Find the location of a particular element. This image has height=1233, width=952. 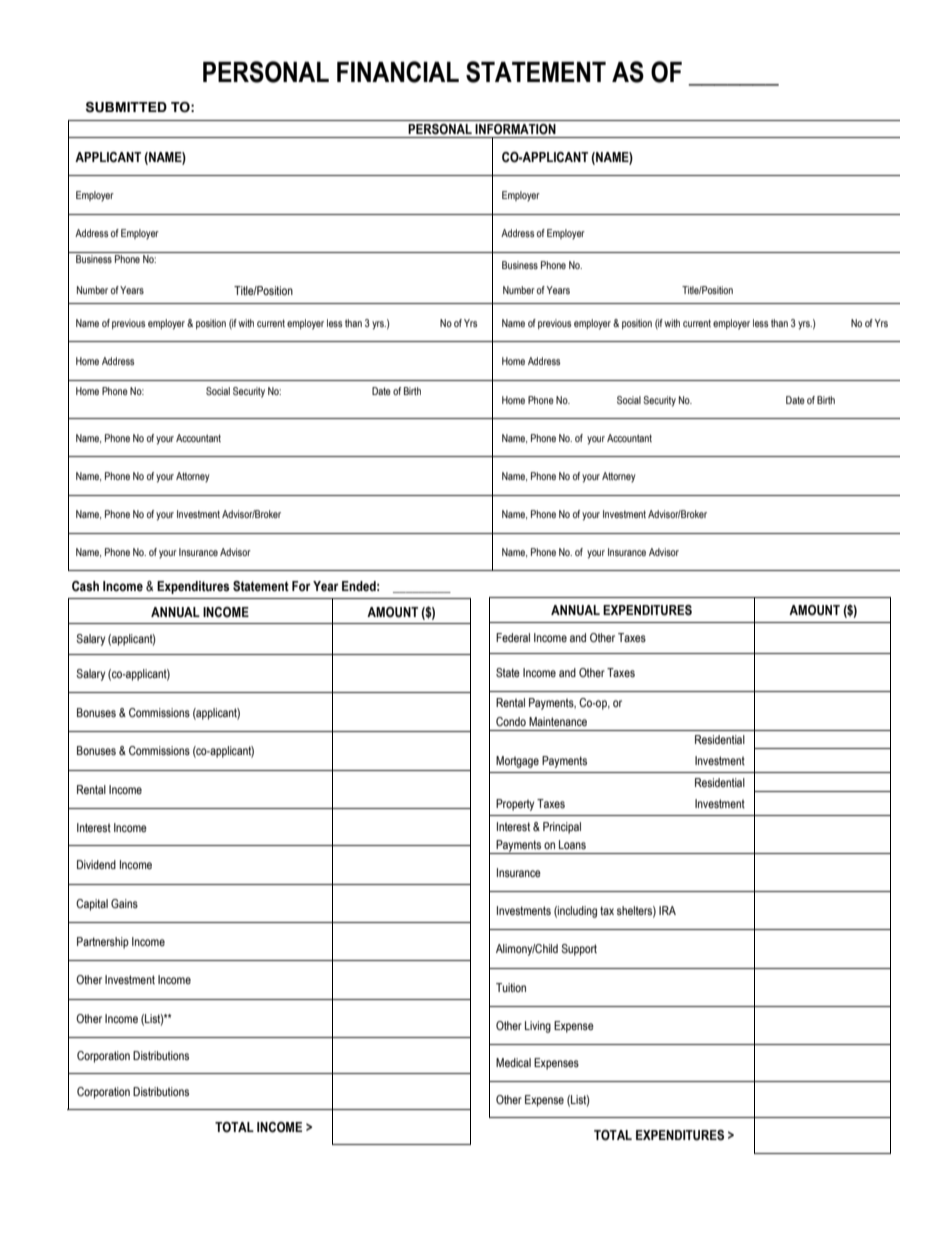

Living is located at coordinates (538, 1027).
